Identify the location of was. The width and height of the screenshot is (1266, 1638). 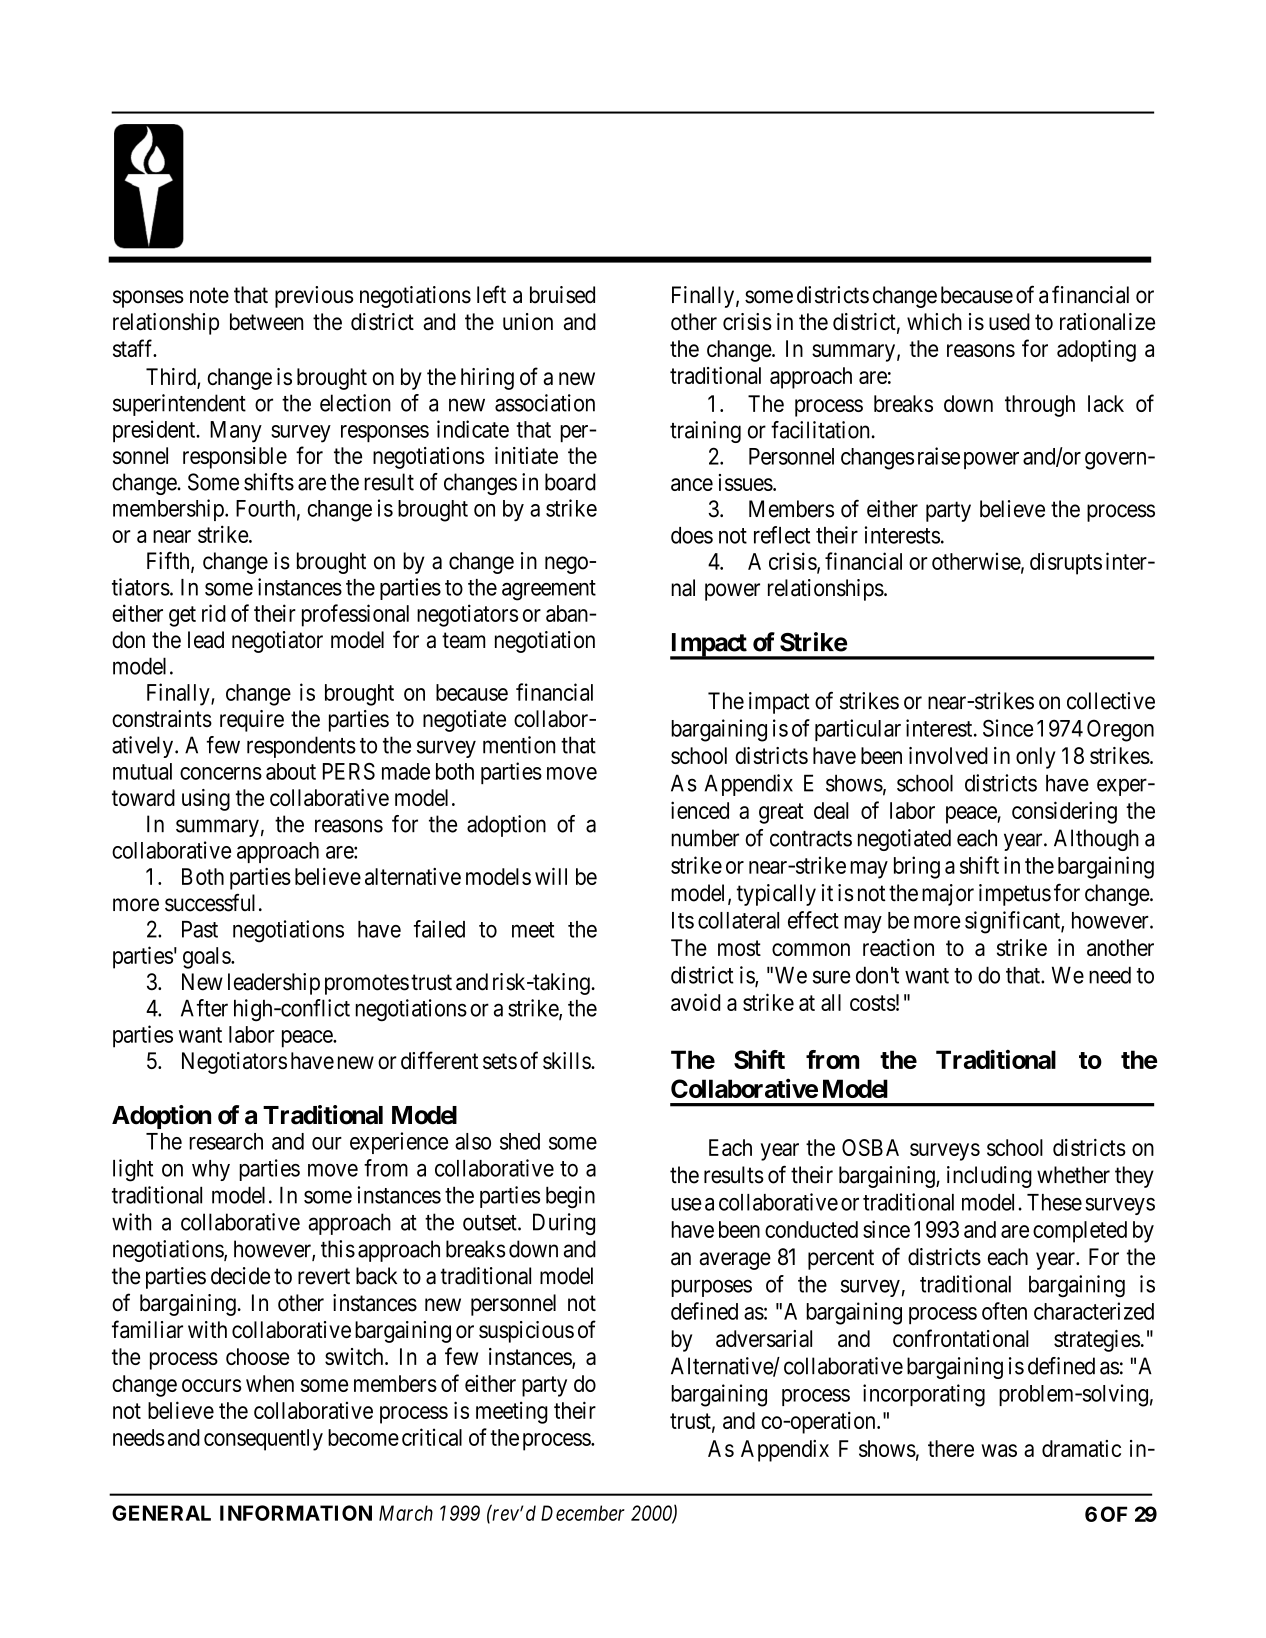
(999, 1450).
